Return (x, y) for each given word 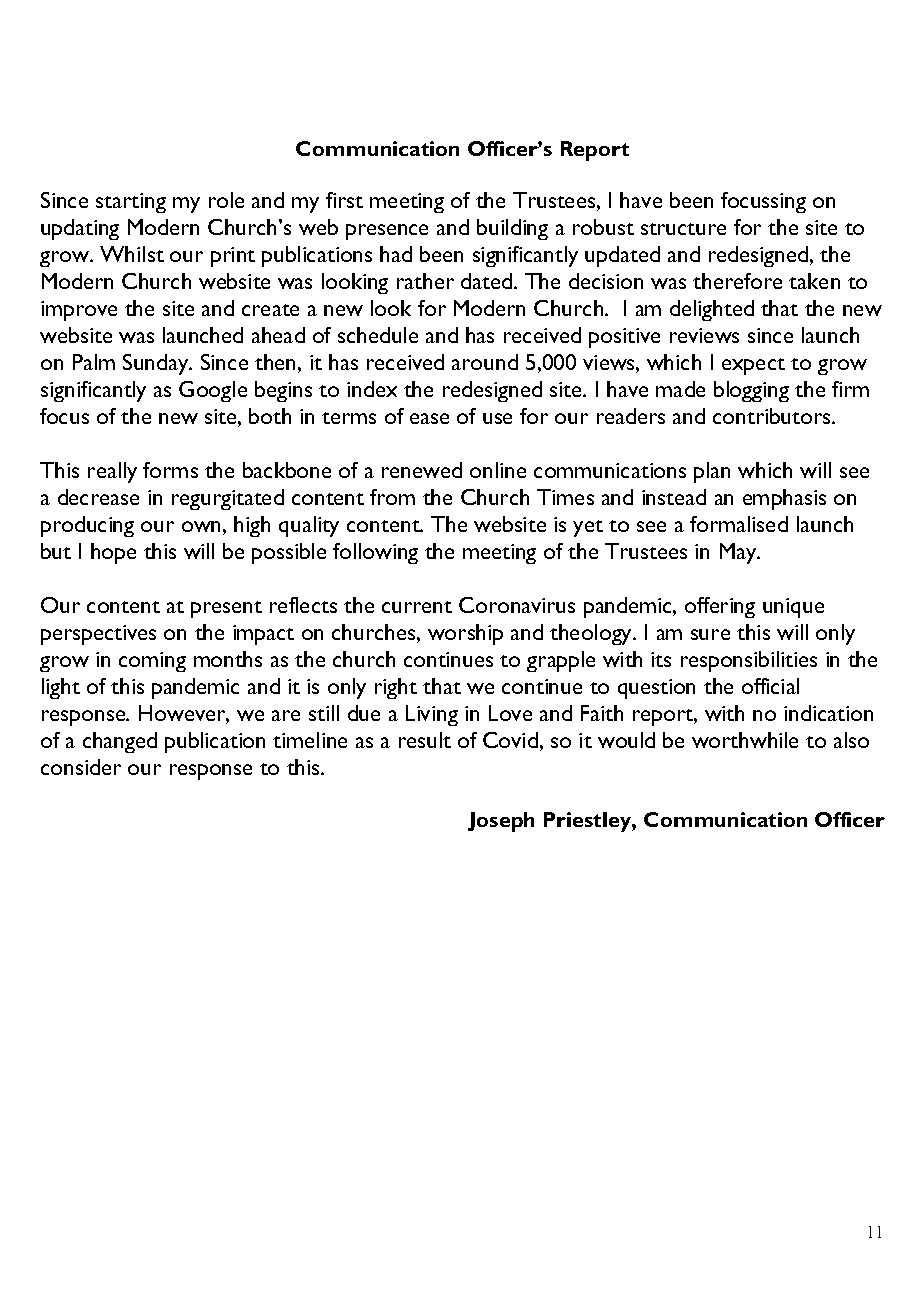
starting (131, 203)
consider (81, 767)
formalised (739, 524)
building (512, 229)
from (392, 497)
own (201, 526)
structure (683, 229)
